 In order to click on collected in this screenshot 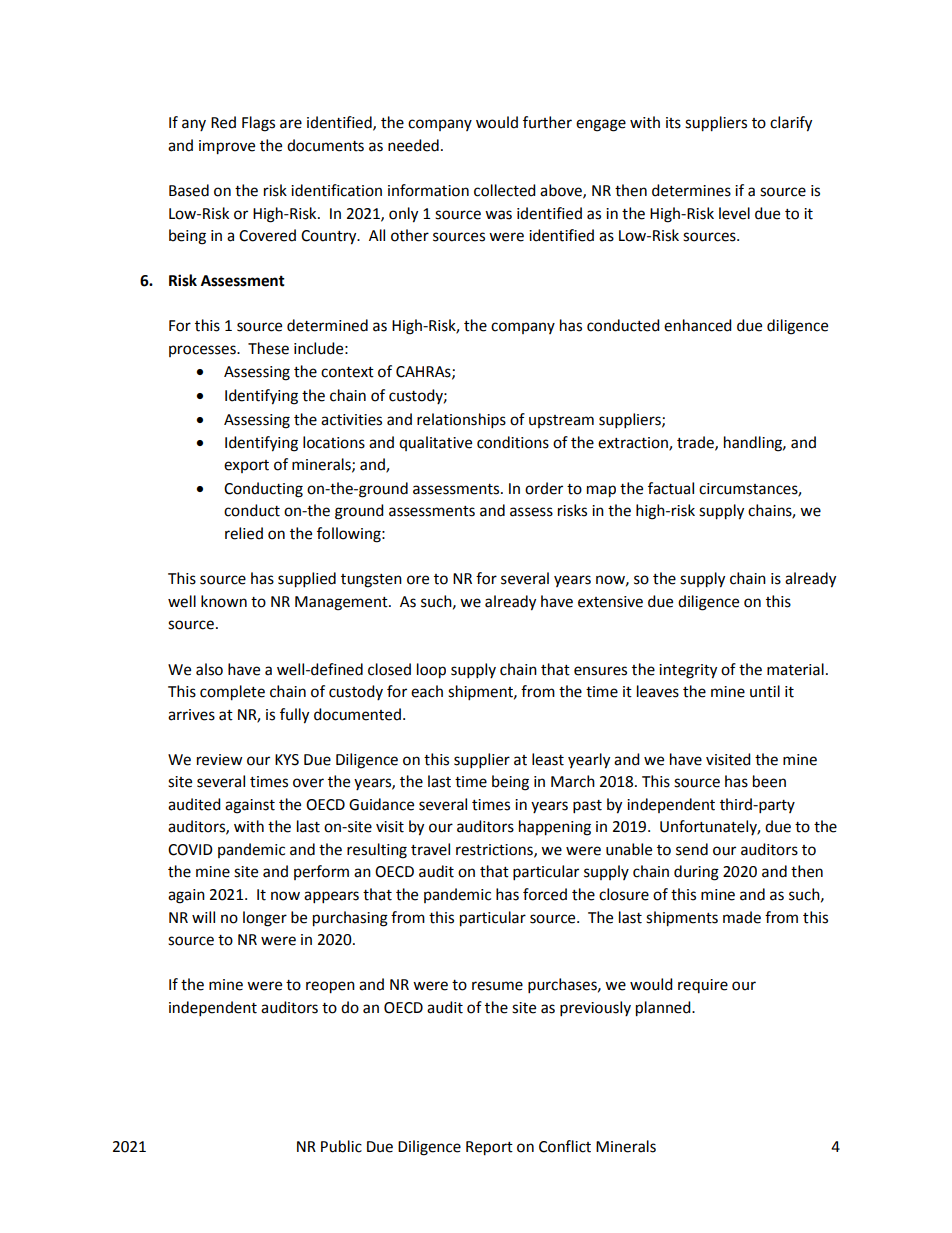, I will do `click(505, 190)`.
